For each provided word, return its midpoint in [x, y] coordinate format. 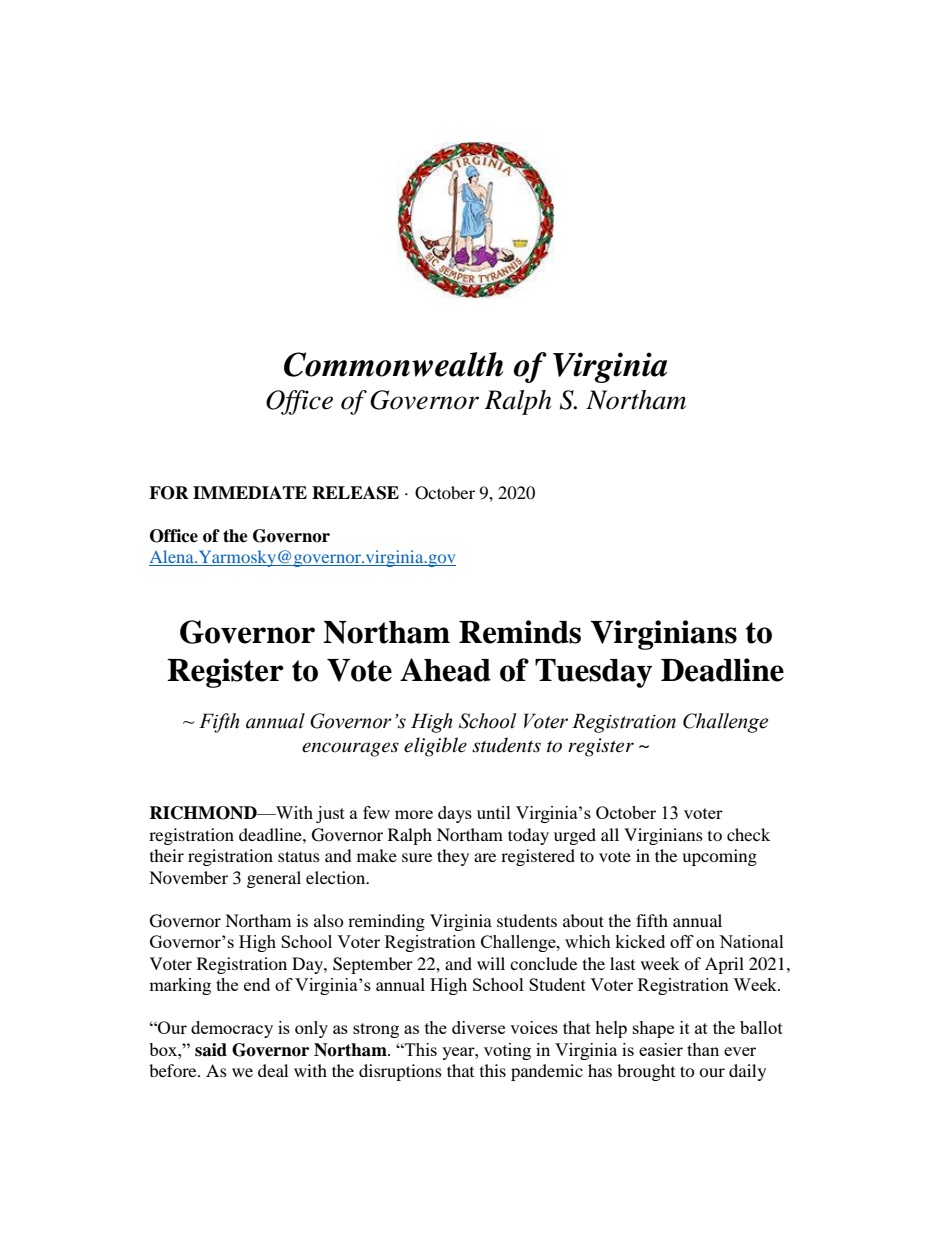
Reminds [520, 632]
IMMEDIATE [250, 492]
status [299, 856]
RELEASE [355, 493]
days [455, 814]
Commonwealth [393, 364]
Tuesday [593, 673]
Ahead [445, 670]
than [703, 1049]
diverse [478, 1027]
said [211, 1050]
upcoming [719, 857]
